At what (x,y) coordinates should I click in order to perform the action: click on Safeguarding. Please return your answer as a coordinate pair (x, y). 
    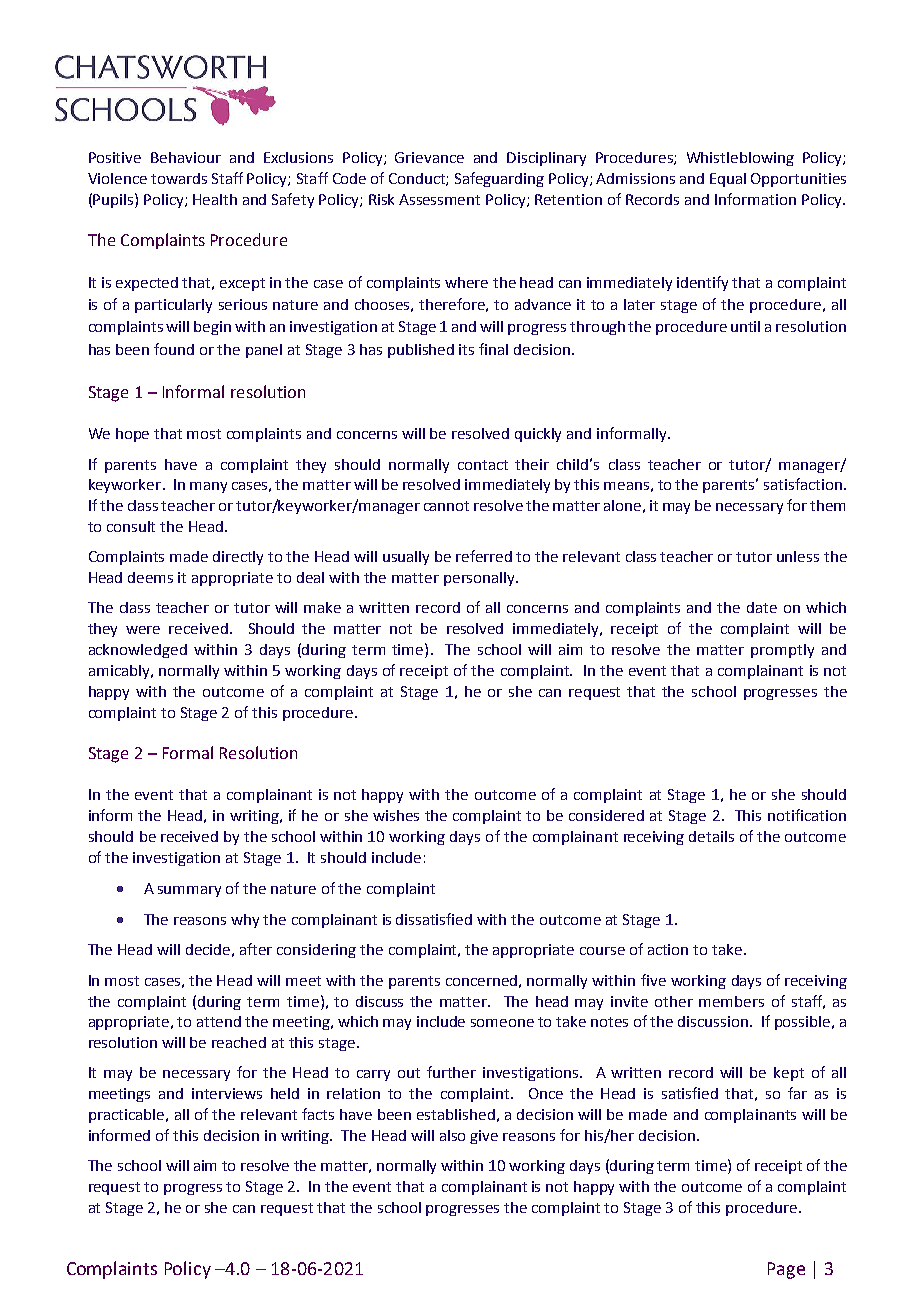
    Looking at the image, I should click on (499, 179).
